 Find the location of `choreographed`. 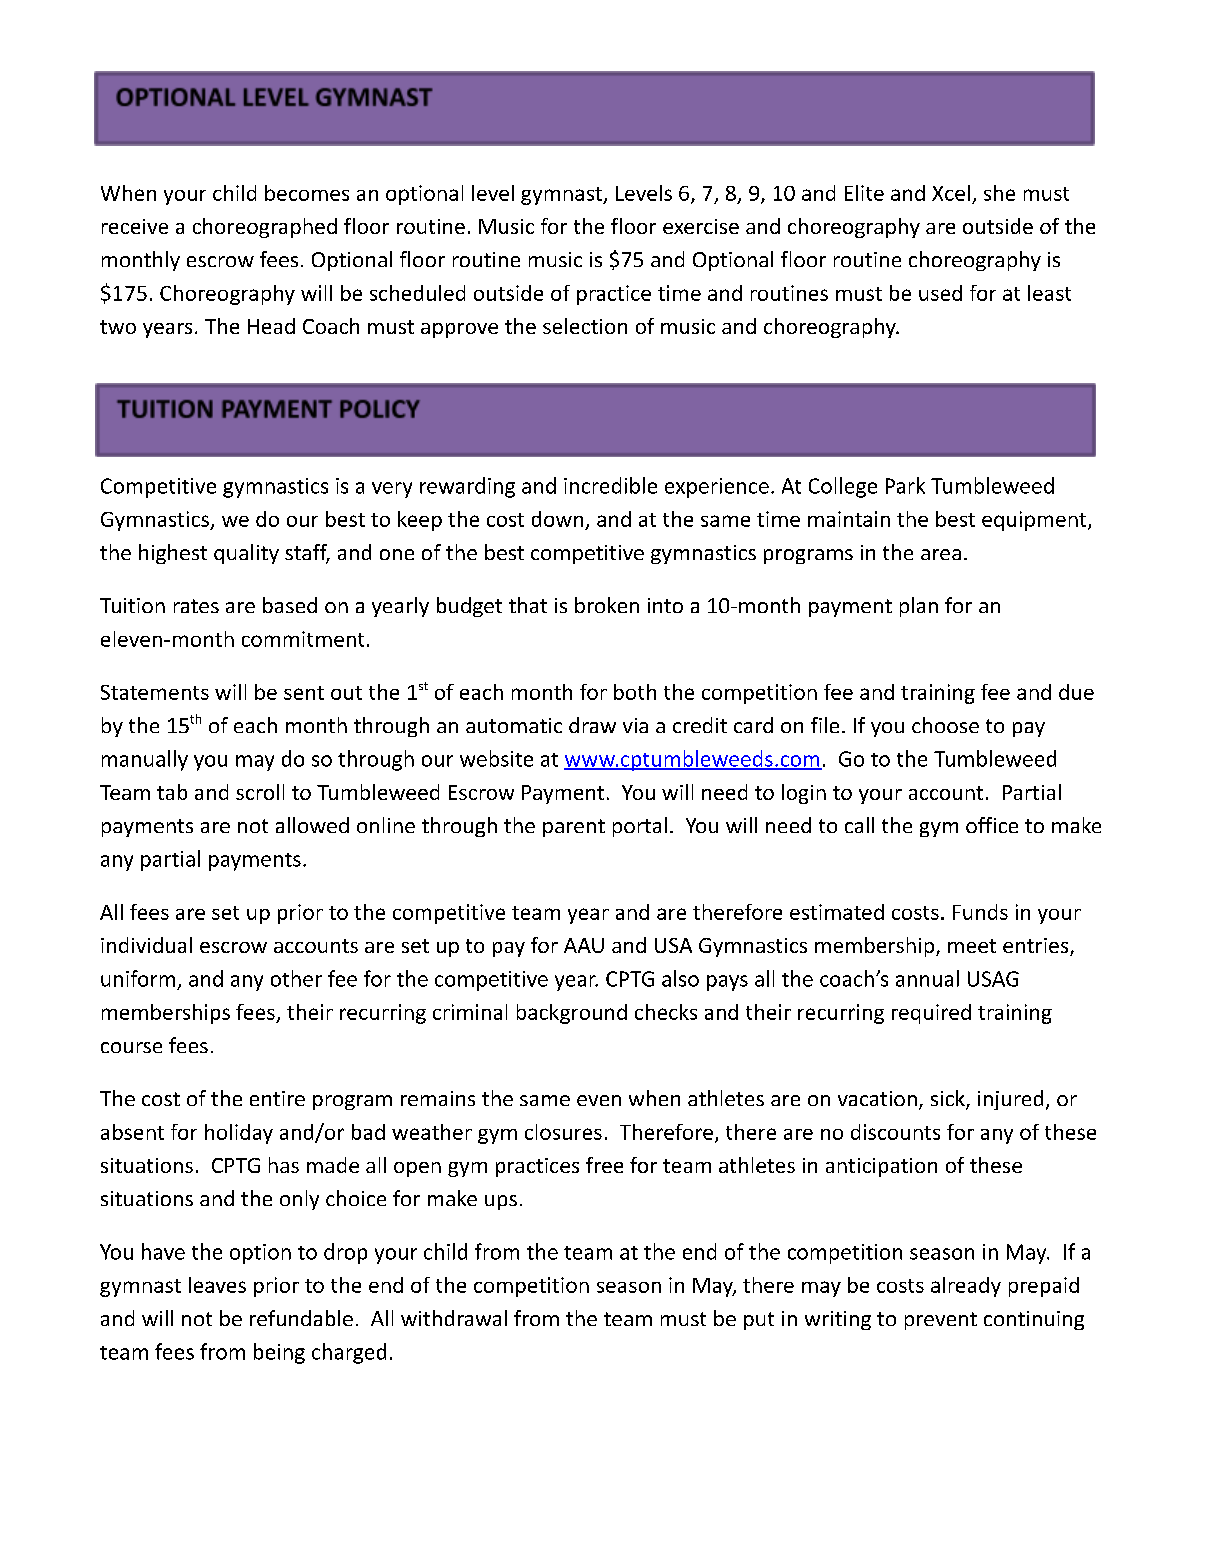

choreographed is located at coordinates (265, 228).
